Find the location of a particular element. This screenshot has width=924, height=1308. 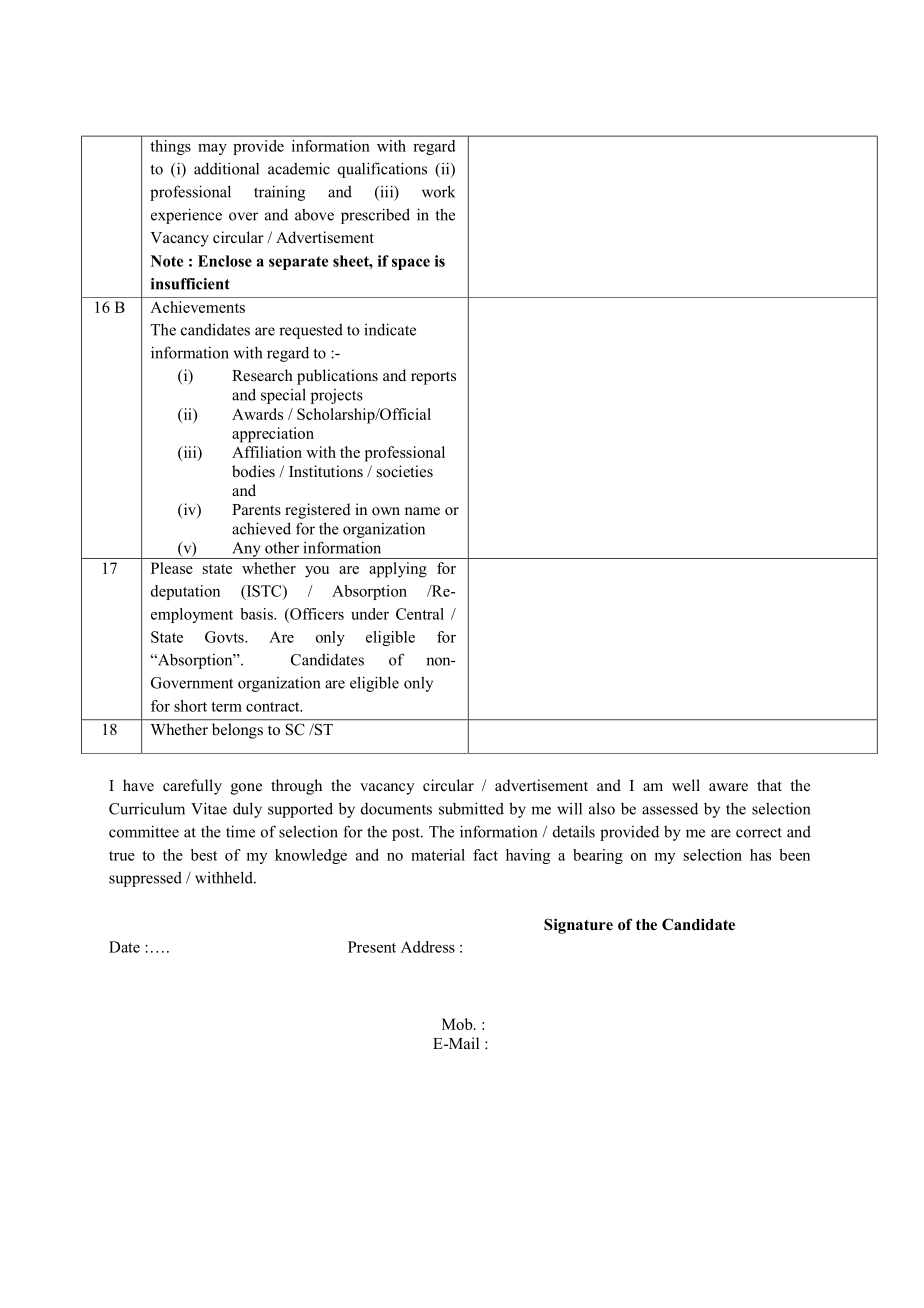

work is located at coordinates (438, 191).
